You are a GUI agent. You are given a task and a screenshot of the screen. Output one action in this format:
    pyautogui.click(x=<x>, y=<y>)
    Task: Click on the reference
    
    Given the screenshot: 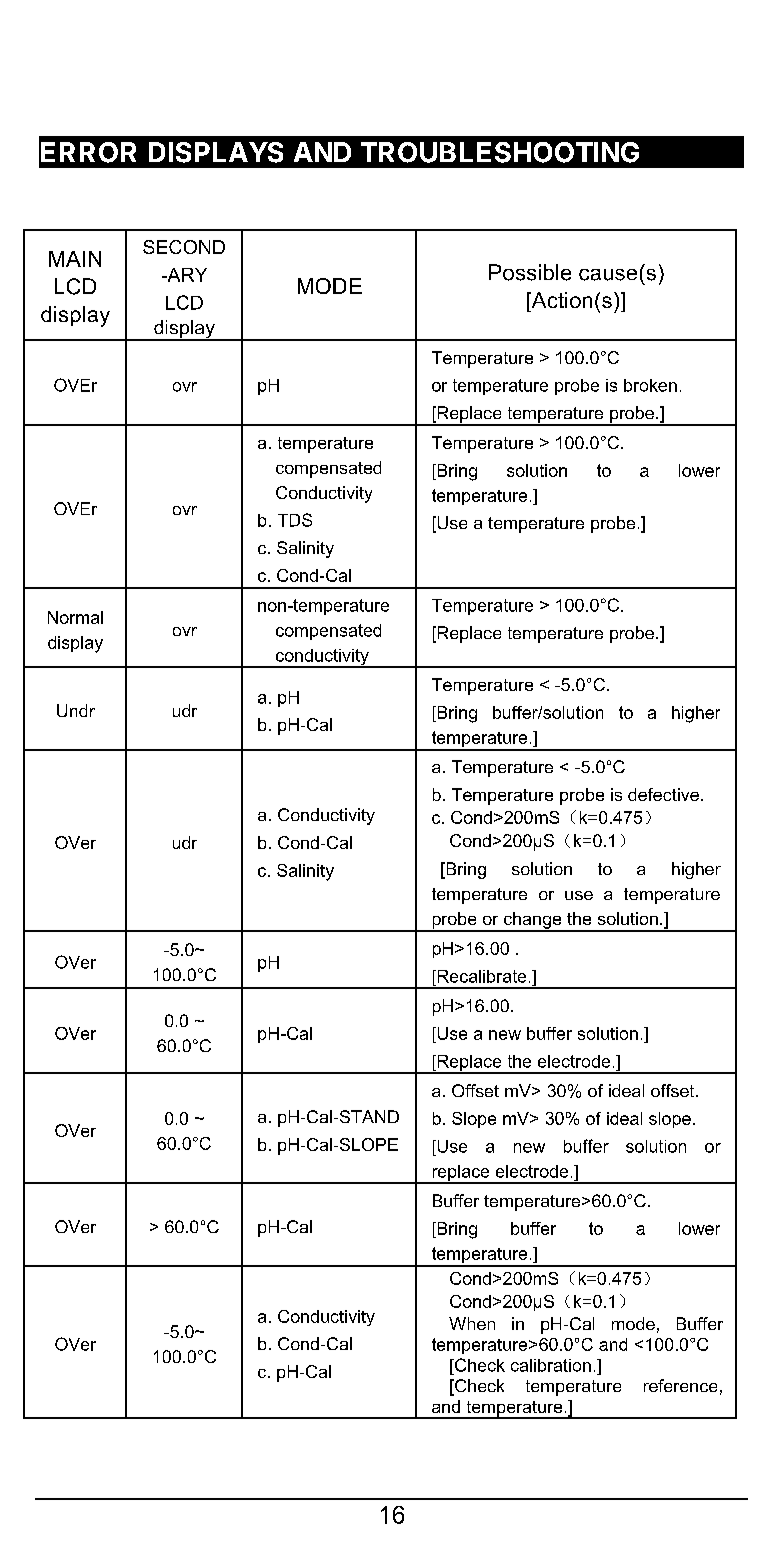 What is the action you would take?
    pyautogui.click(x=680, y=1385)
